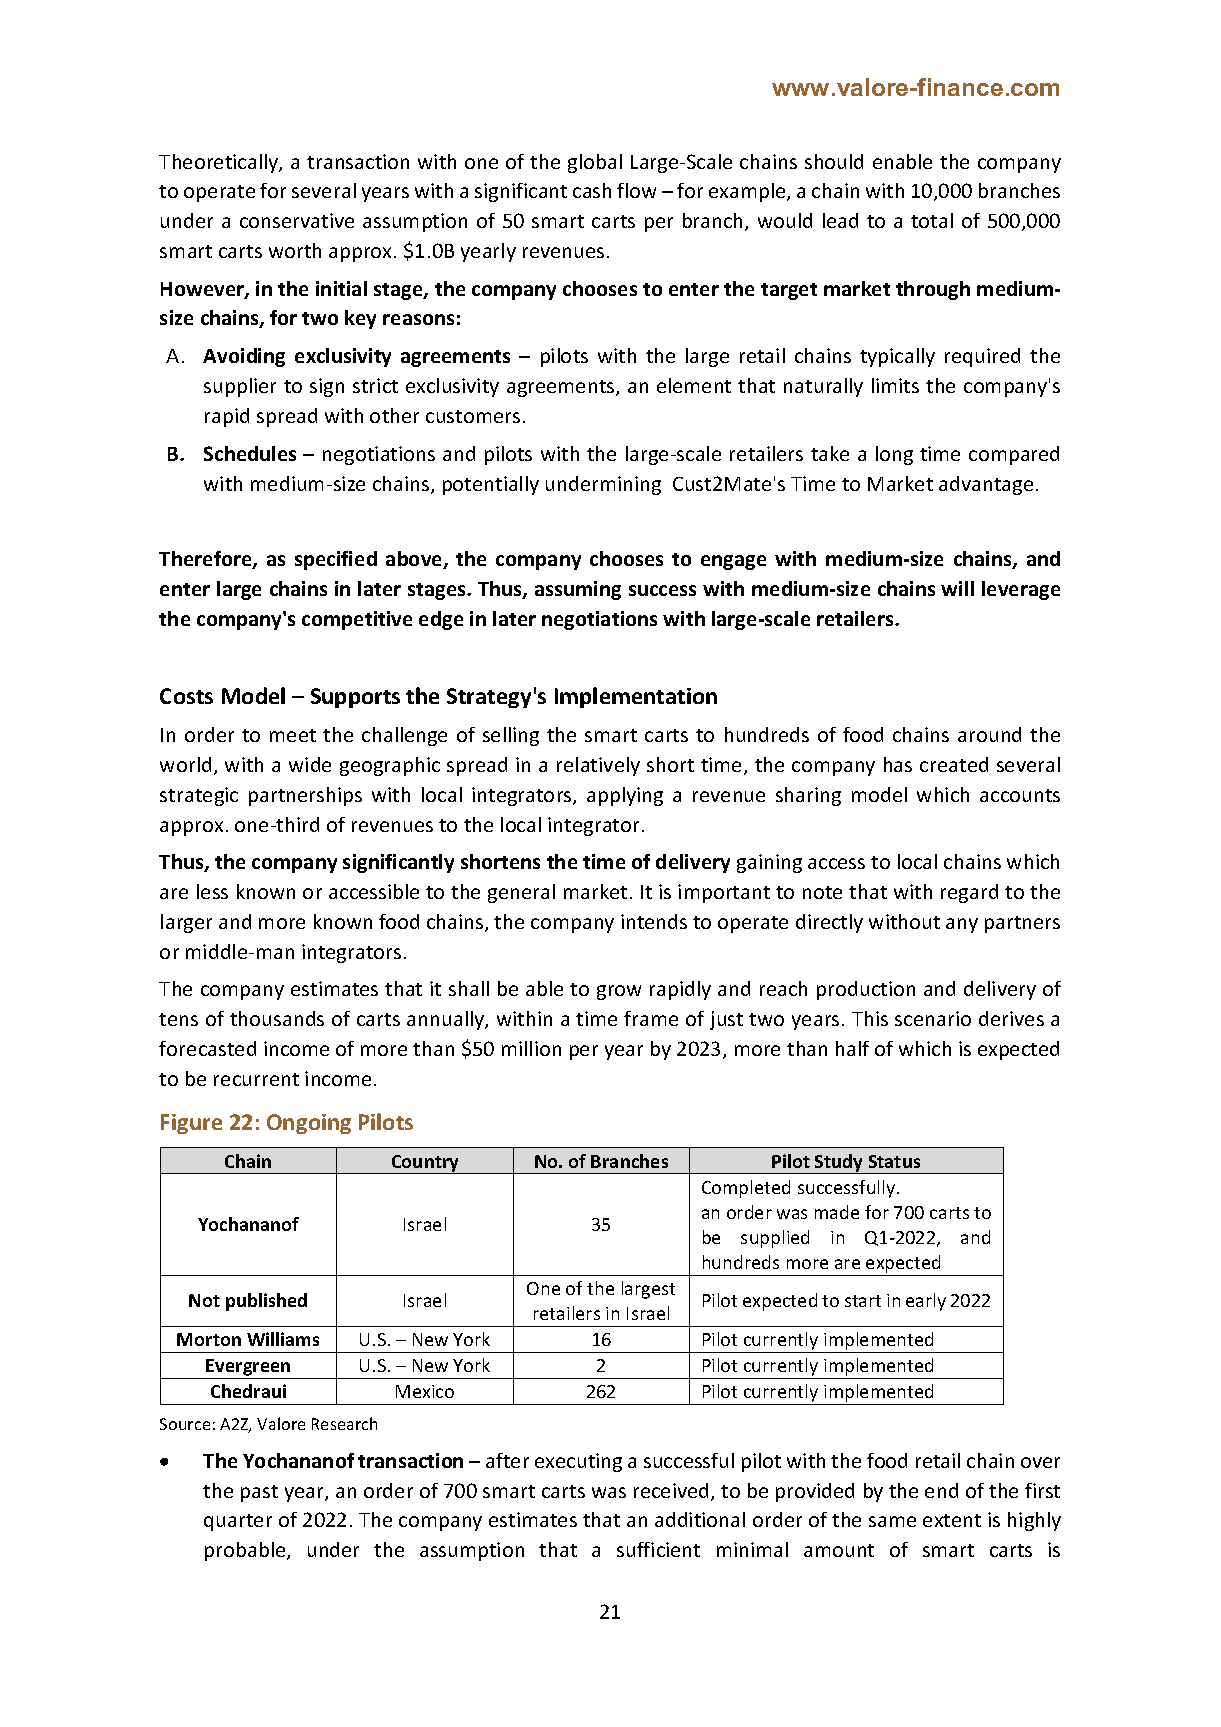  What do you see at coordinates (1021, 590) in the screenshot?
I see `leverage` at bounding box center [1021, 590].
